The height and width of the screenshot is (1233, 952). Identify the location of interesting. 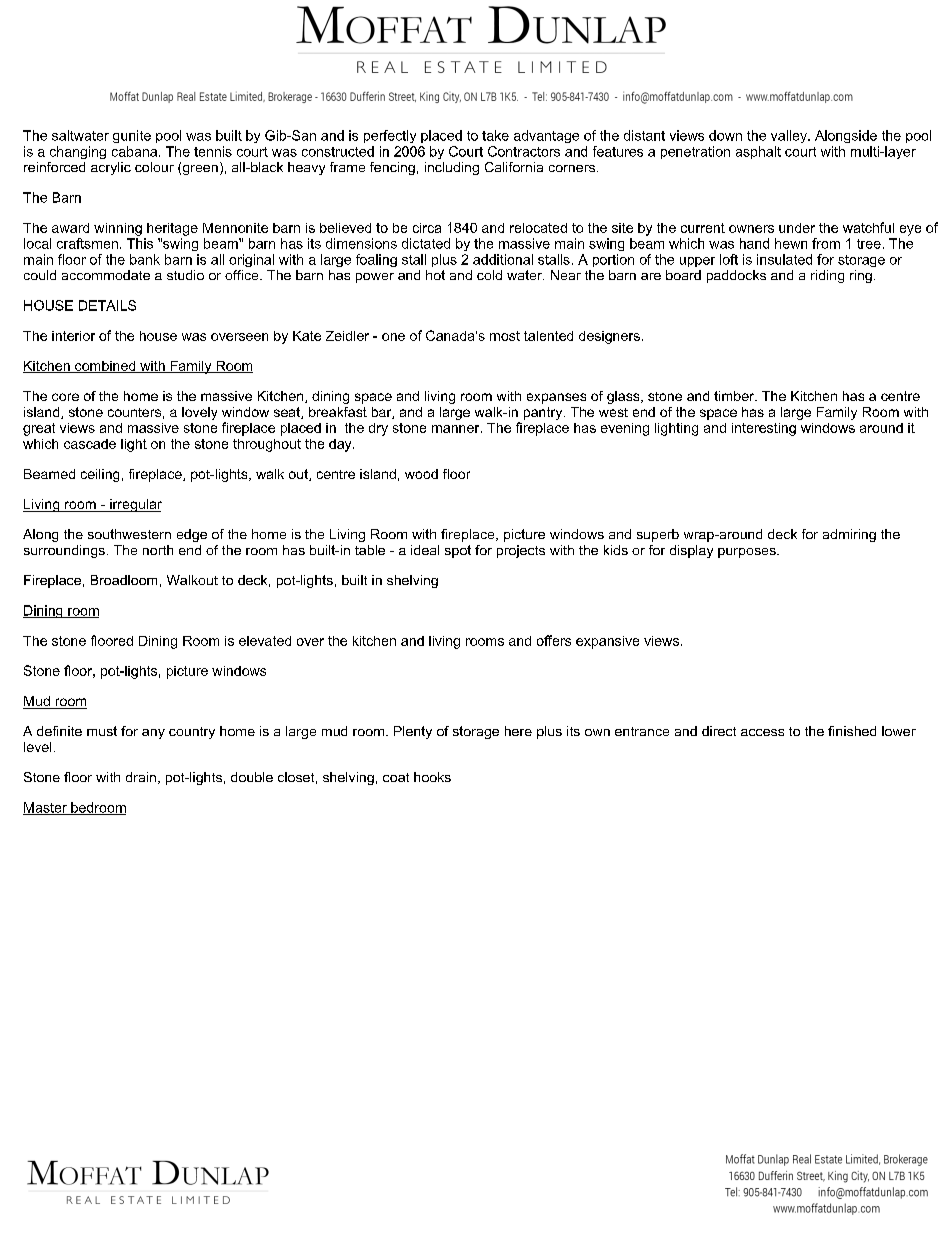
(764, 429).
